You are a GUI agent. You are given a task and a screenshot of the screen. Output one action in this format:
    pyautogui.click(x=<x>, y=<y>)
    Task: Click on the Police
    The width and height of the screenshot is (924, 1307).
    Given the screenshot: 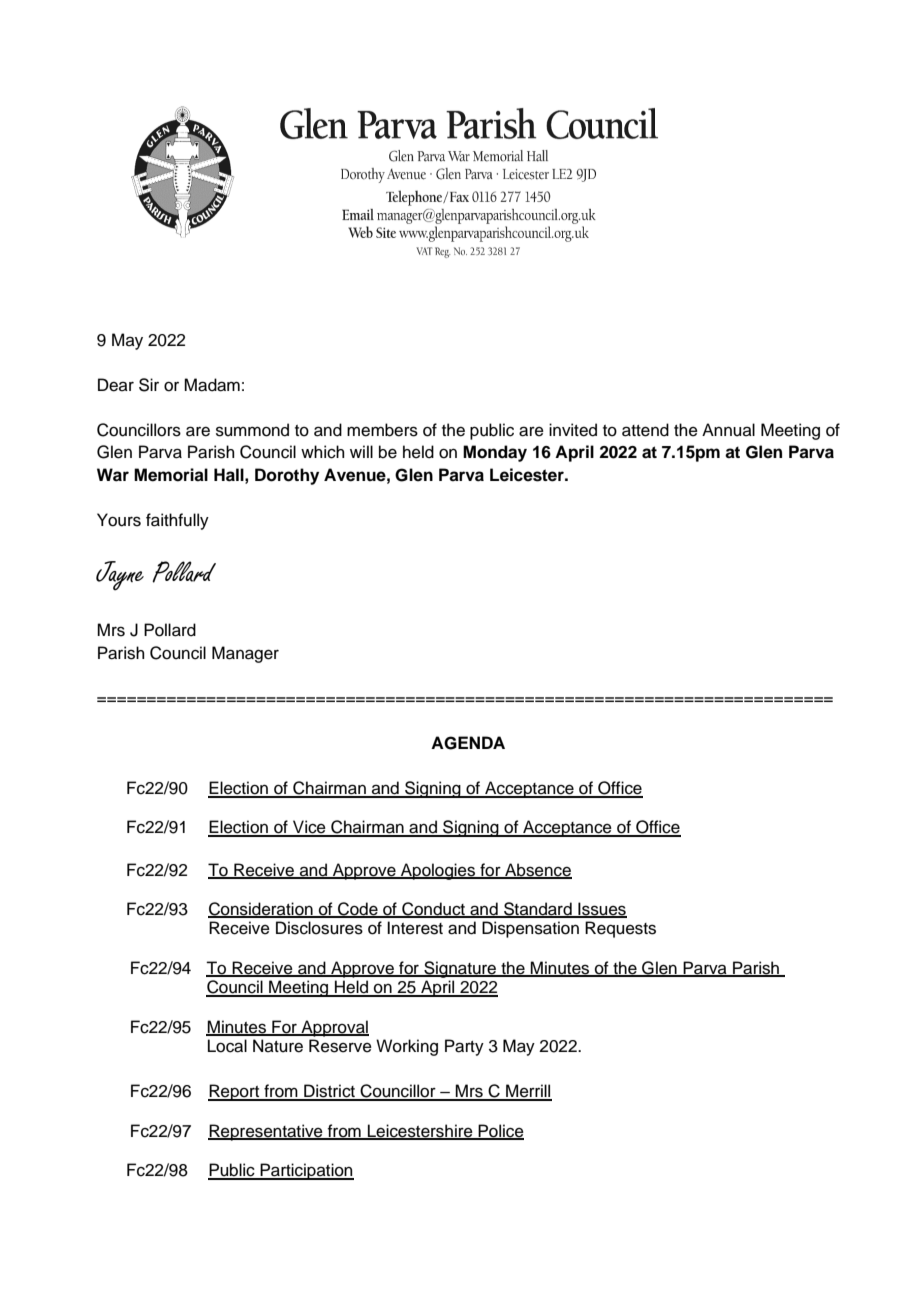 What is the action you would take?
    pyautogui.click(x=500, y=1131)
